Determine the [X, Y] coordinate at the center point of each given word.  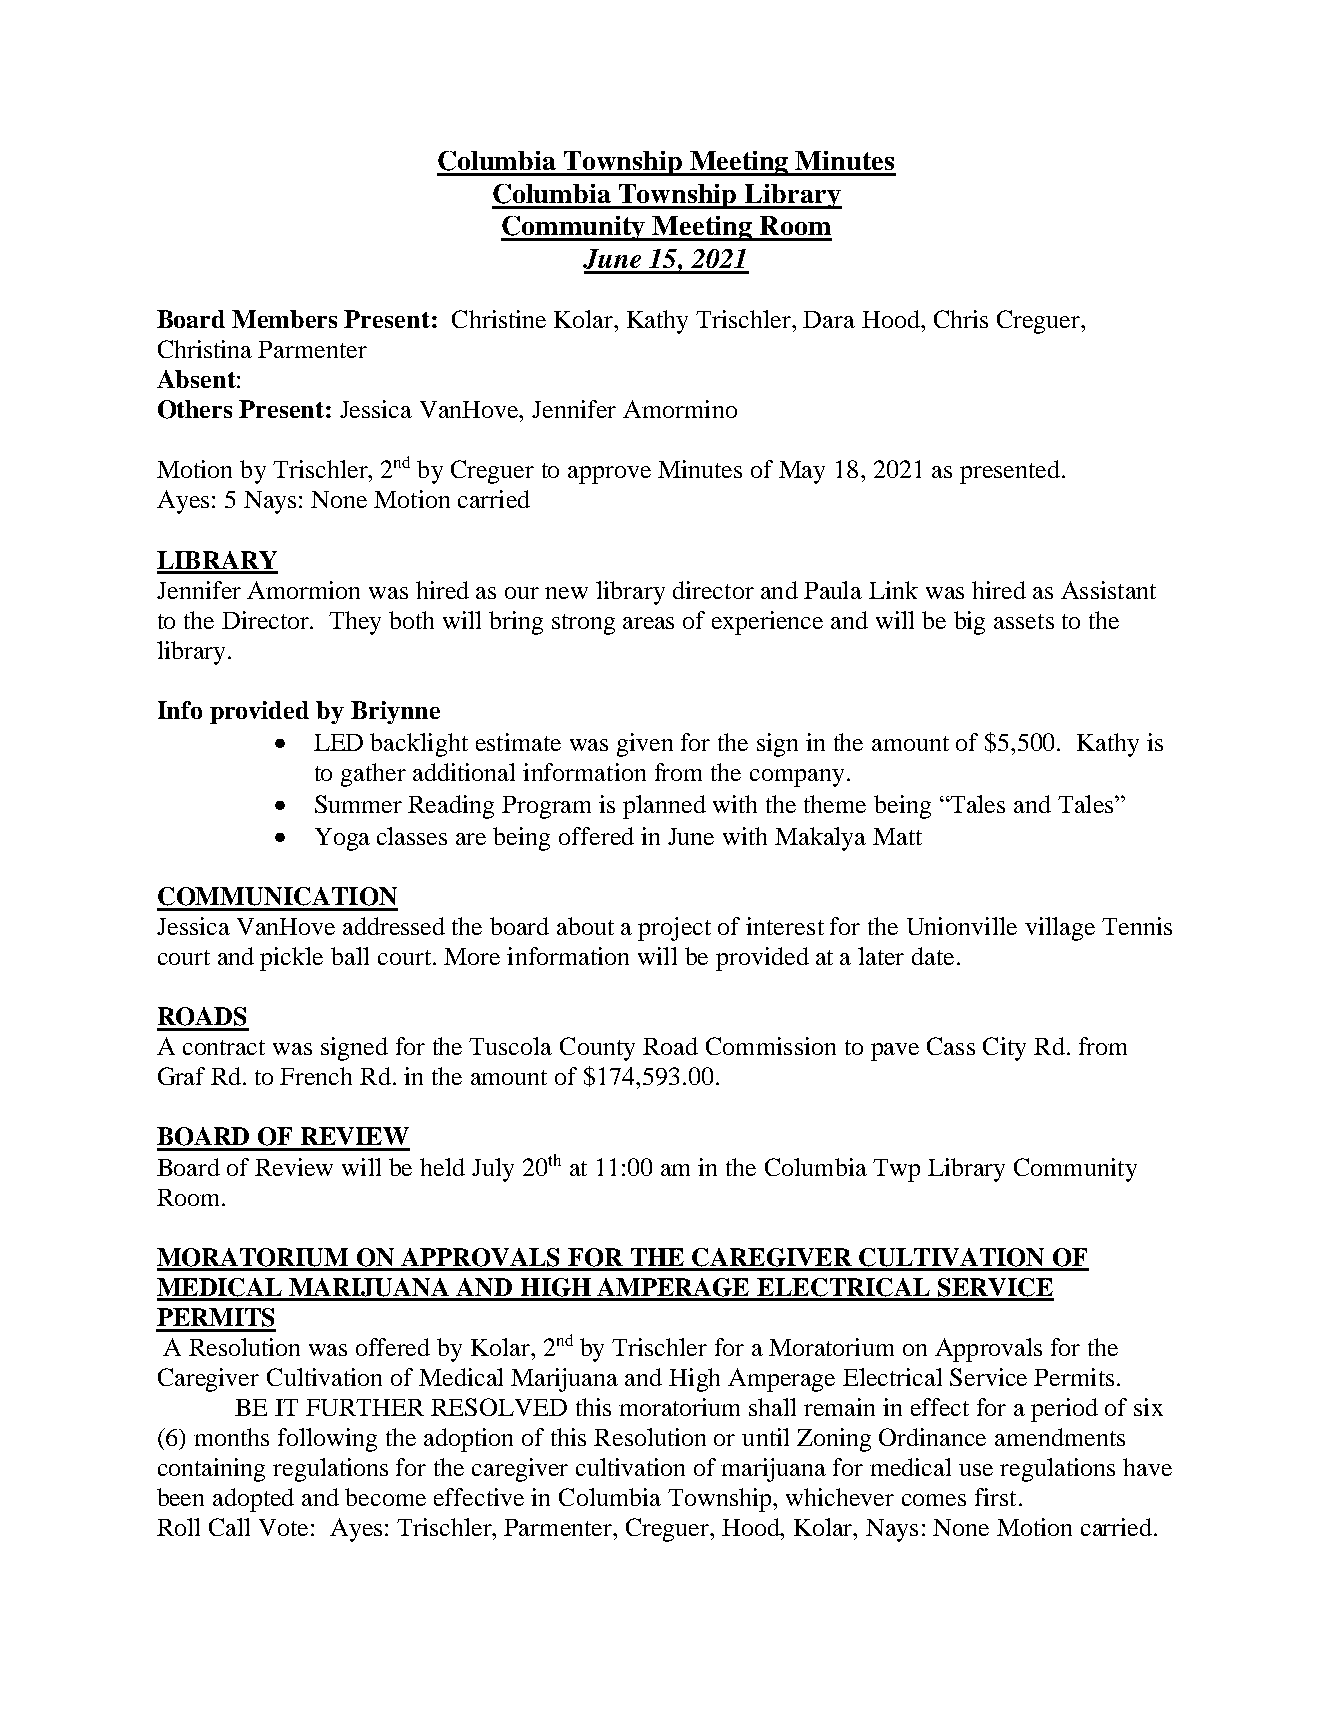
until [765, 1437]
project [674, 929]
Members [284, 319]
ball [350, 956]
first [995, 1497]
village [1060, 929]
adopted [253, 1500]
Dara [829, 319]
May [802, 472]
